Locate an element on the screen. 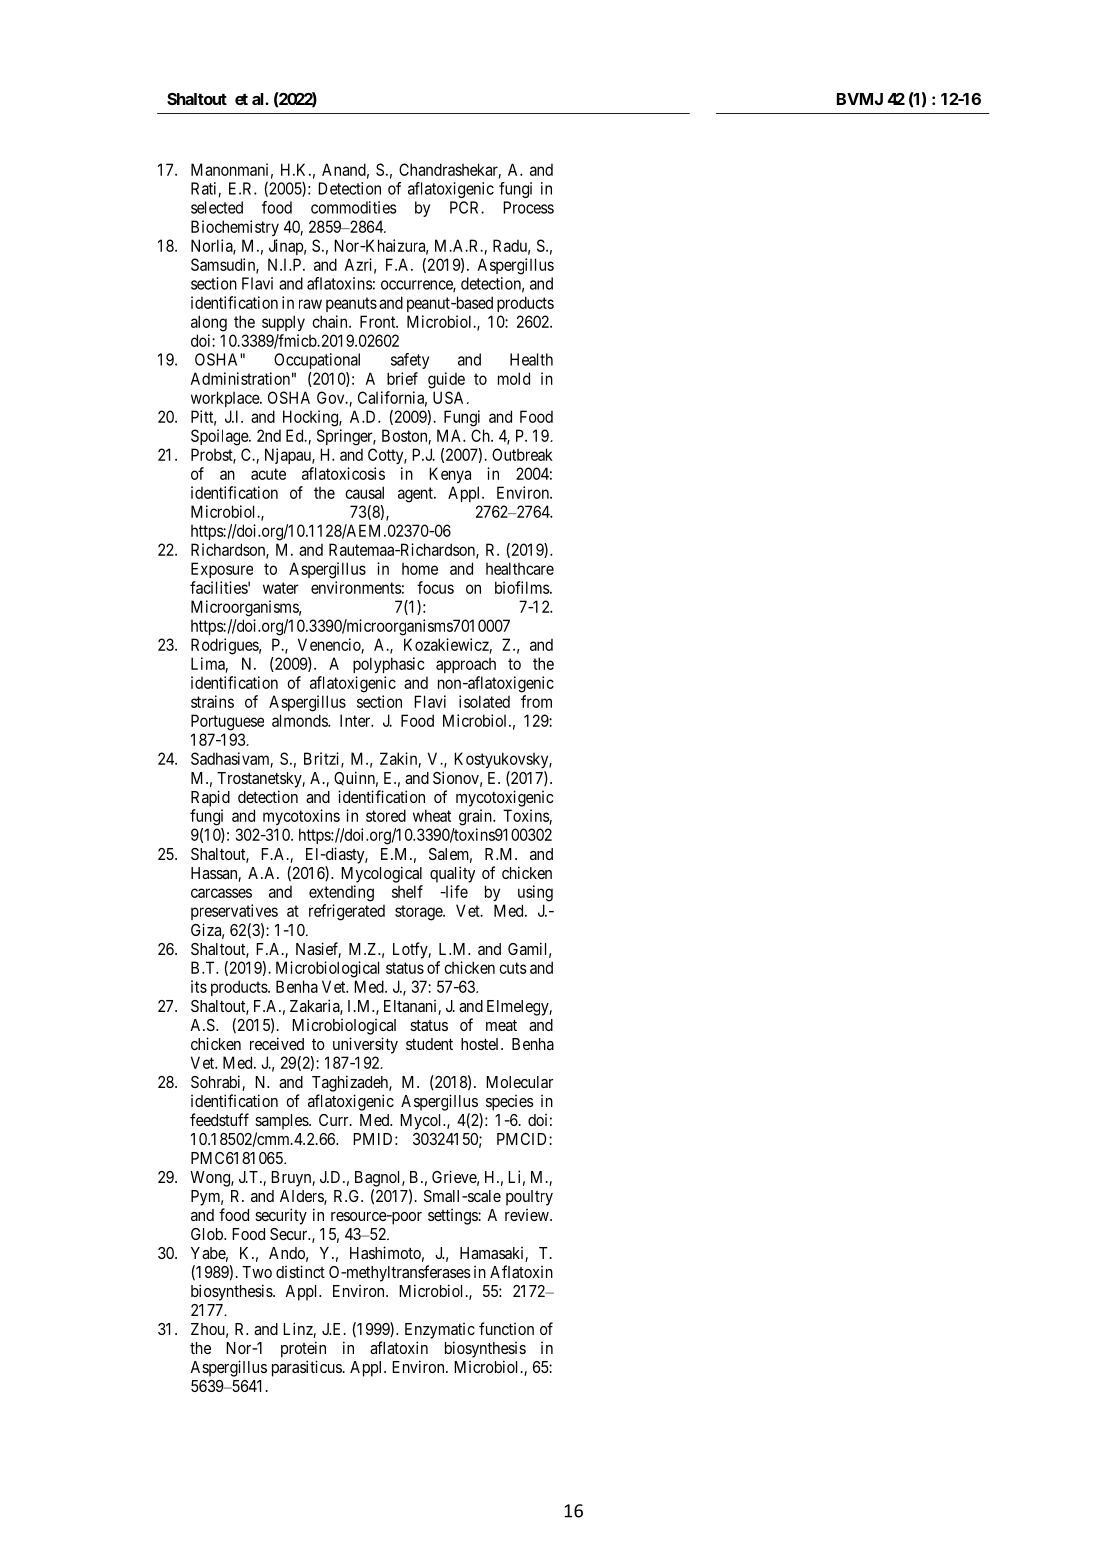 The width and height of the screenshot is (1093, 1546). received is located at coordinates (277, 1043).
